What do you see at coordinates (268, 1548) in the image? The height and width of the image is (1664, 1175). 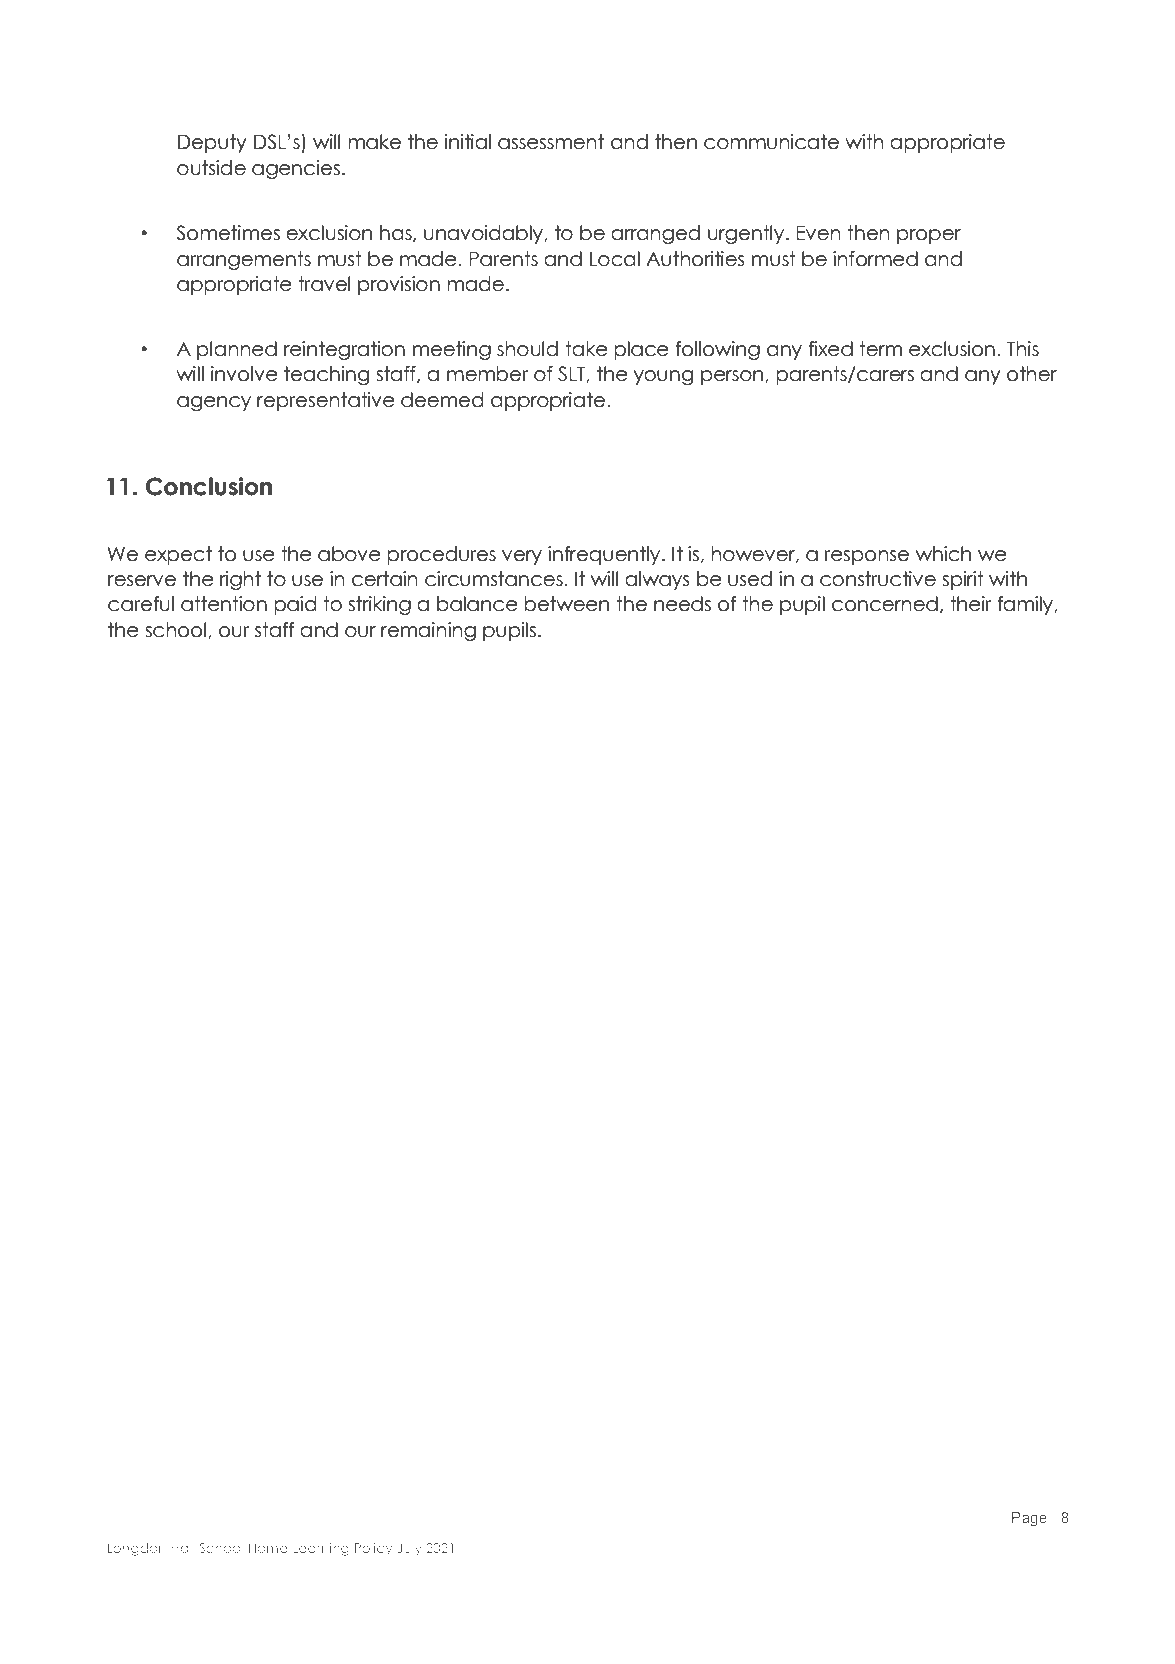 I see `Home` at bounding box center [268, 1548].
